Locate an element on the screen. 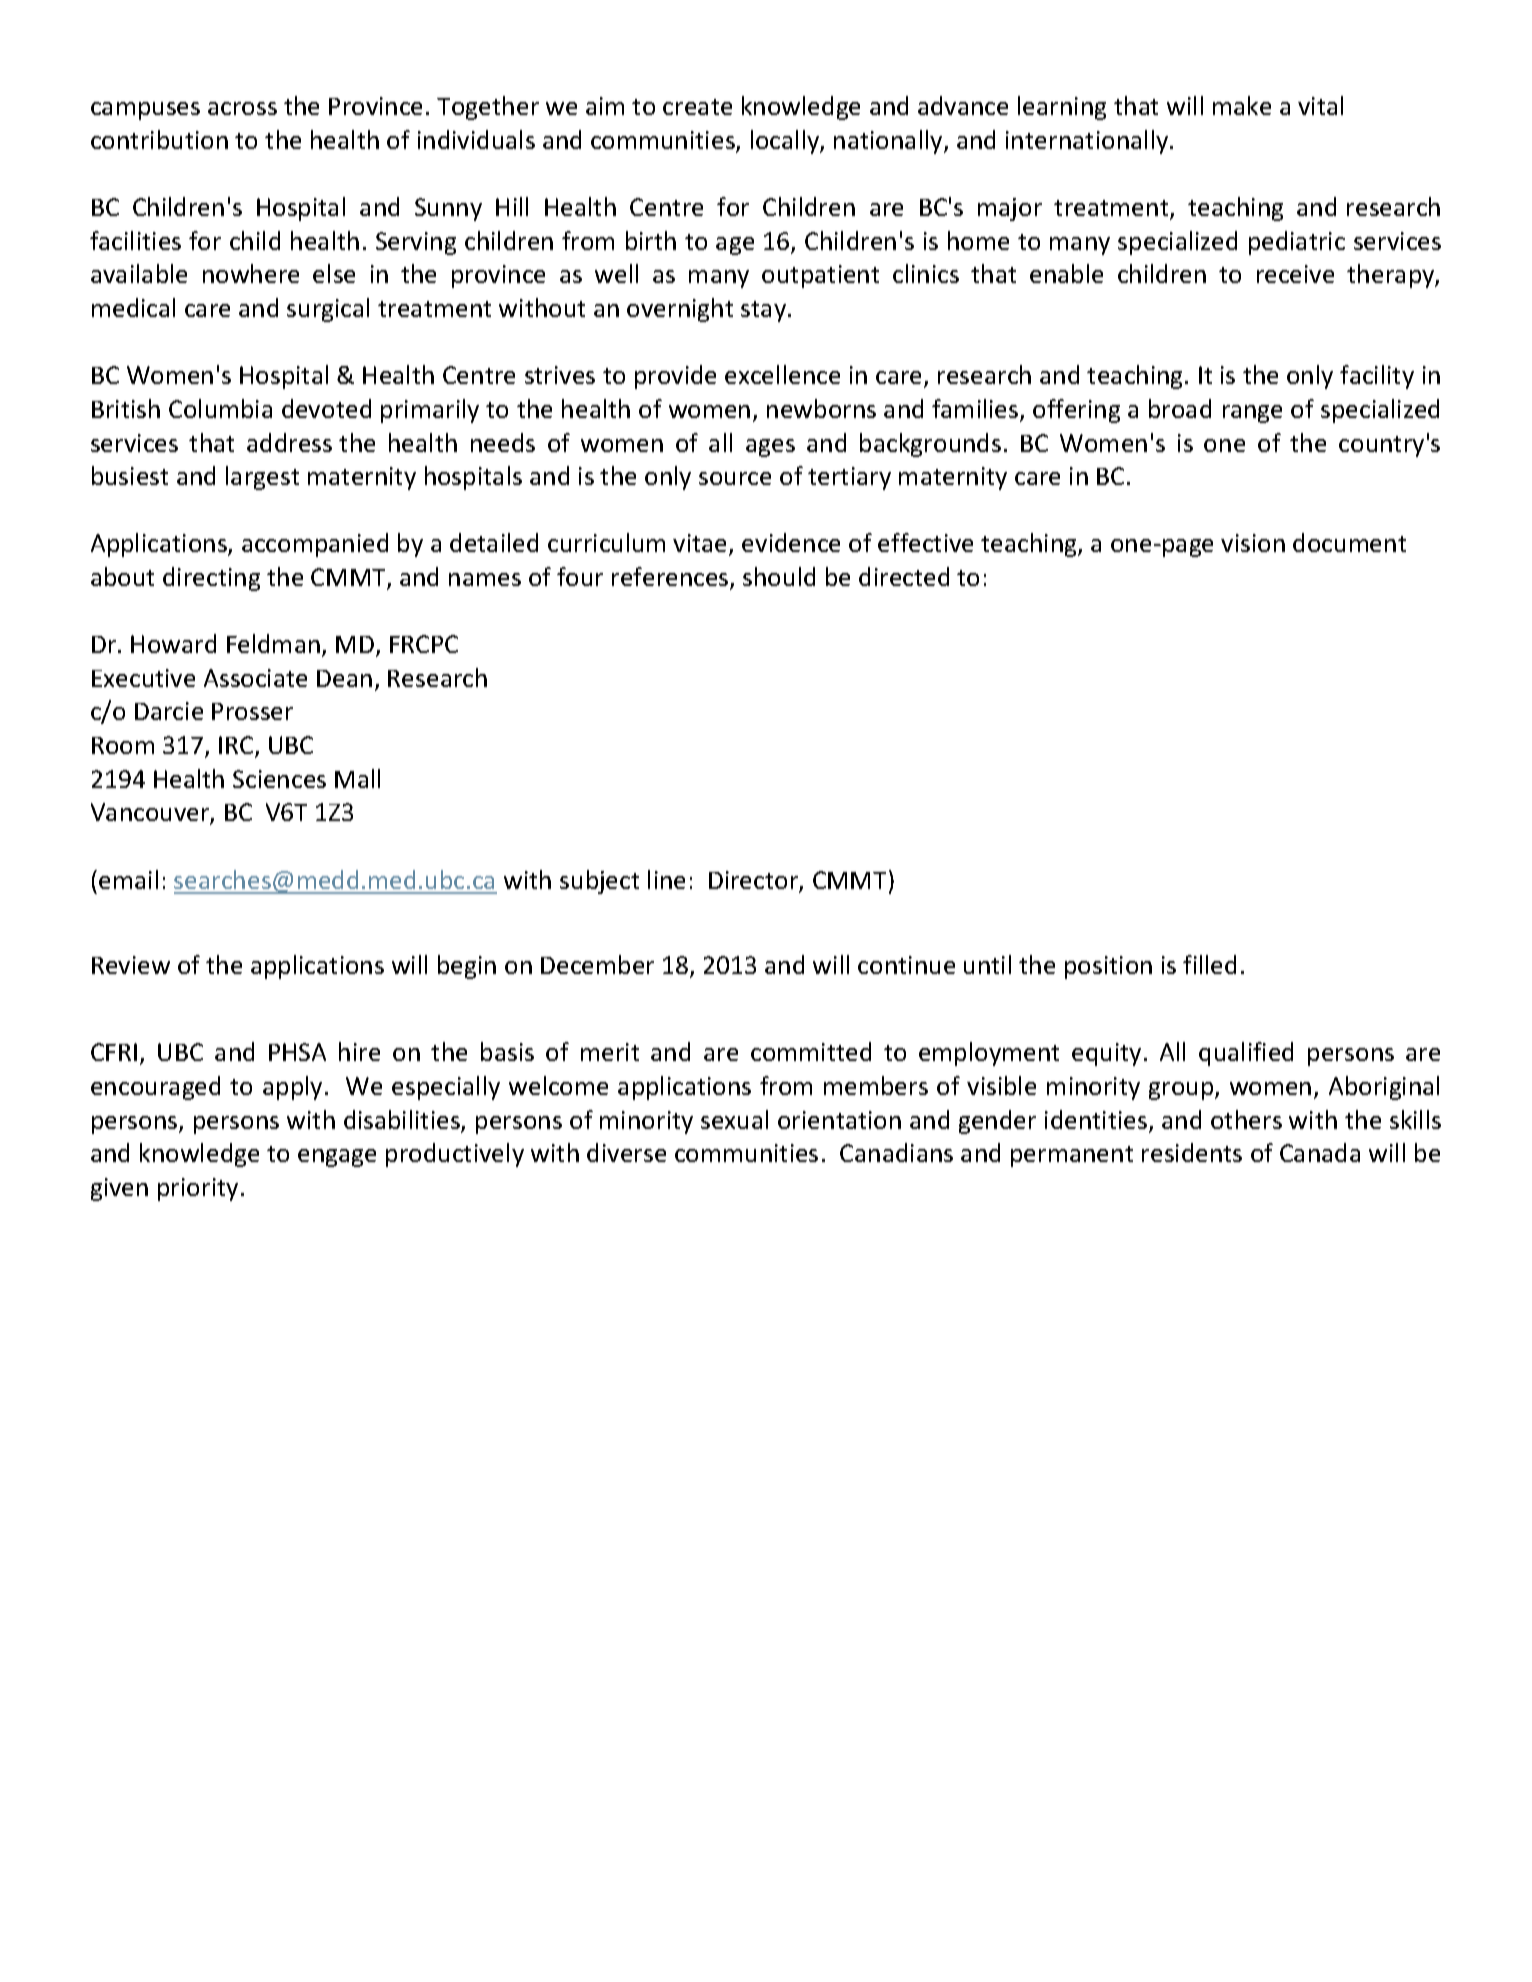 Image resolution: width=1532 pixels, height=1982 pixels. create is located at coordinates (697, 107).
